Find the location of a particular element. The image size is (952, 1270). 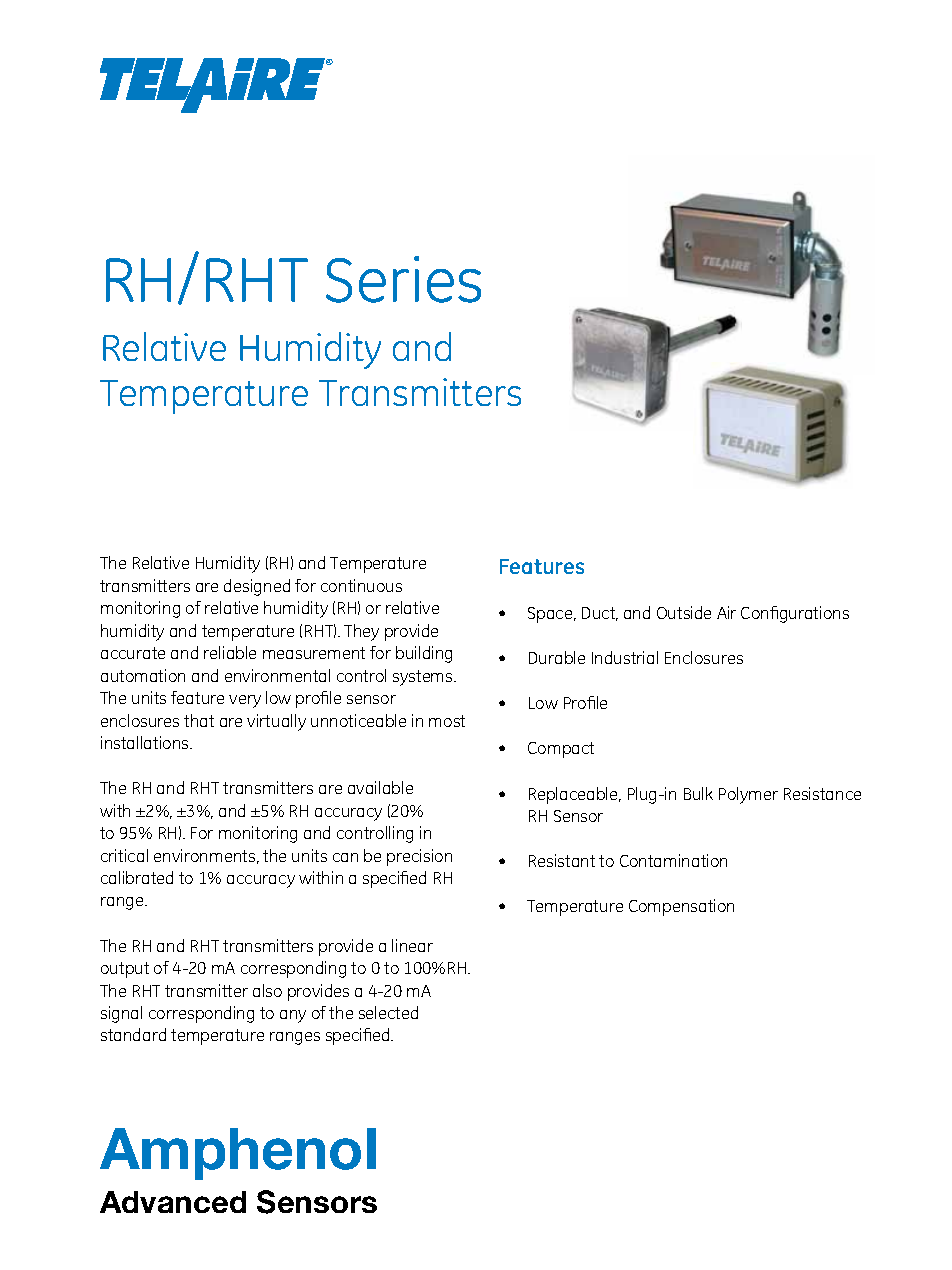

Advanced is located at coordinates (173, 1202).
